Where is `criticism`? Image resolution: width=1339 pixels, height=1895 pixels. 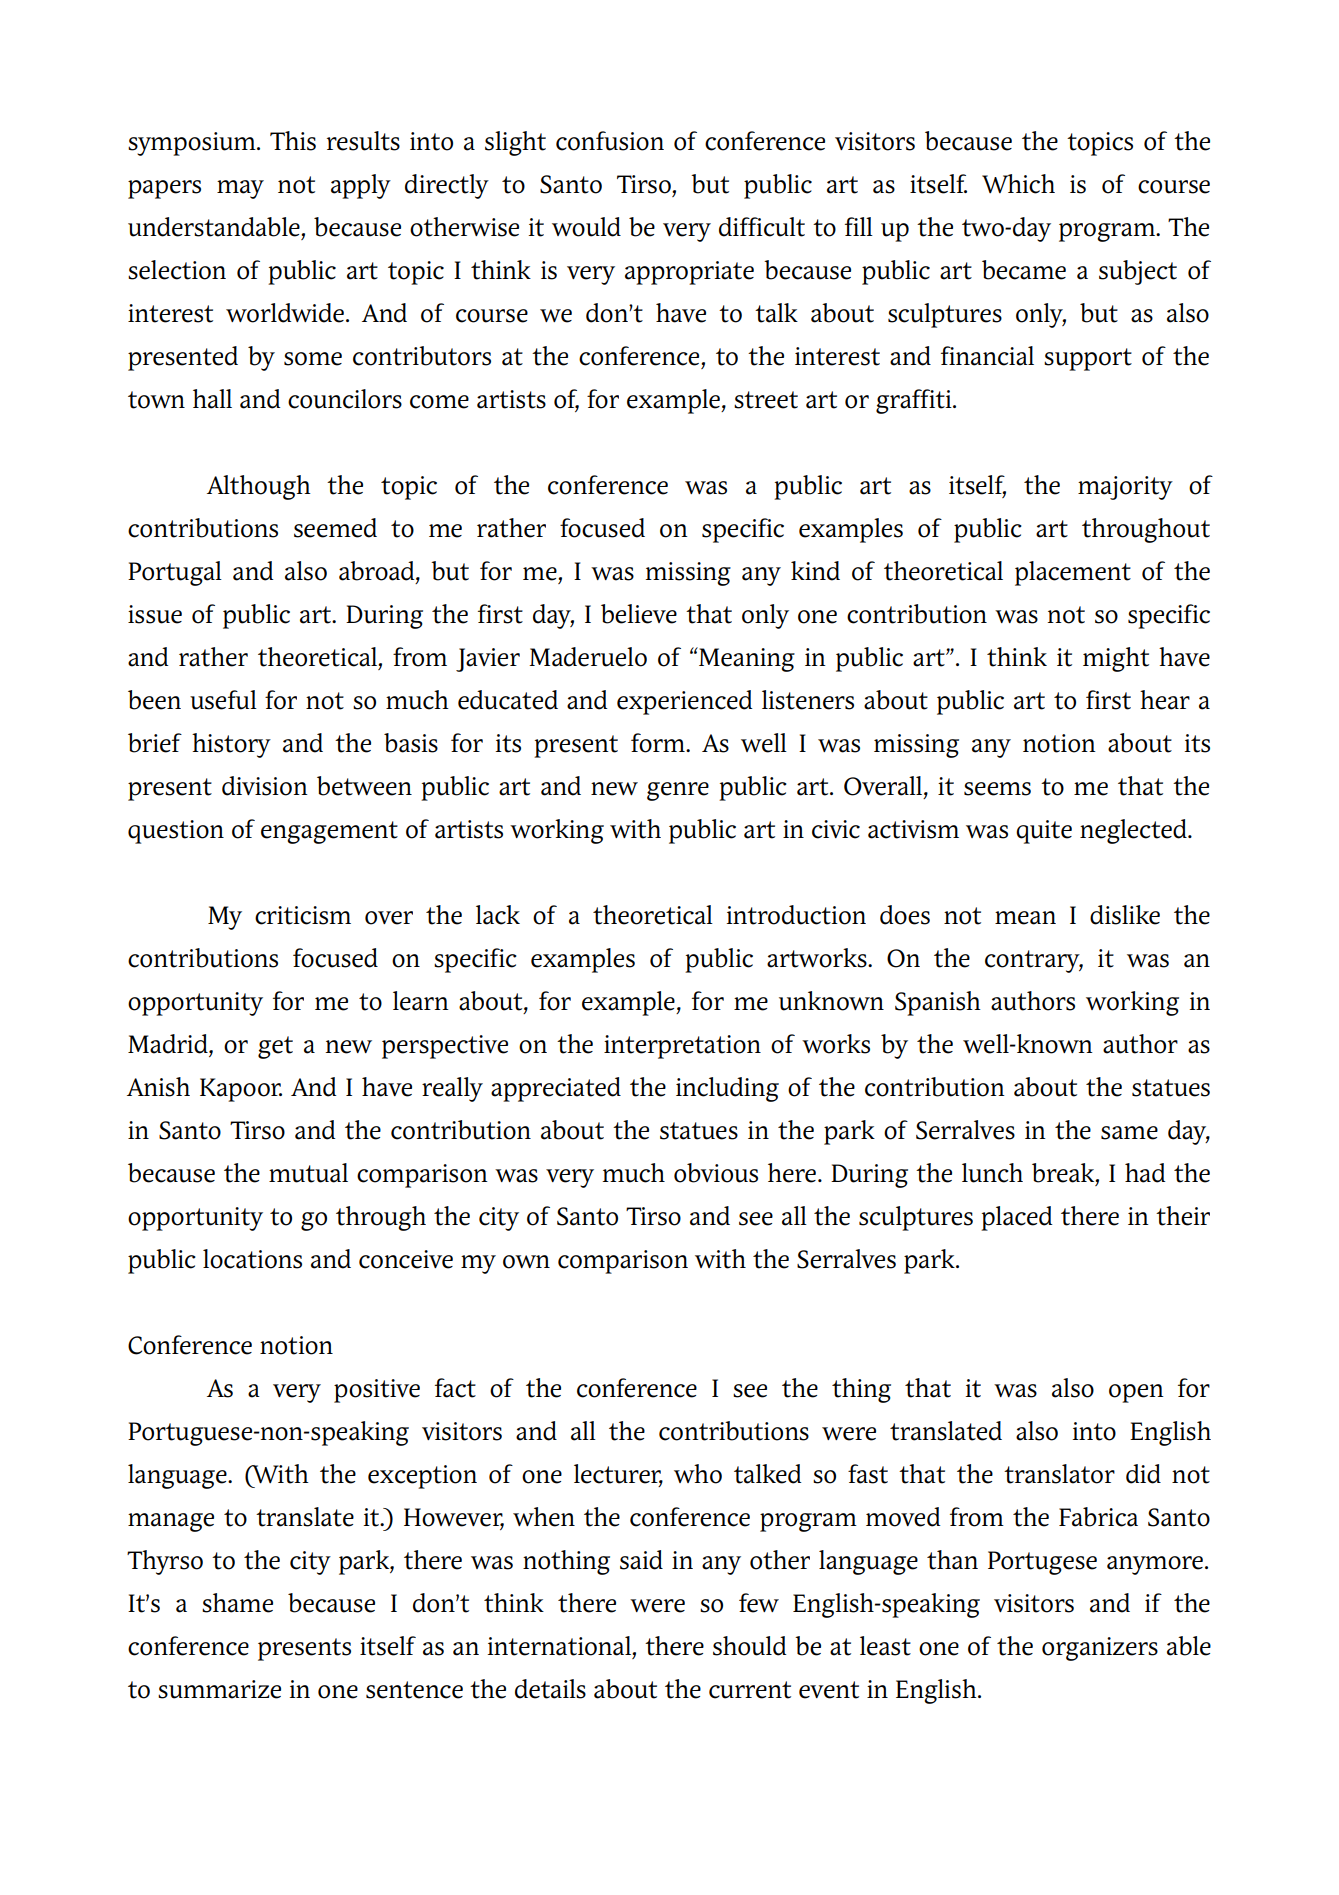 criticism is located at coordinates (303, 915).
